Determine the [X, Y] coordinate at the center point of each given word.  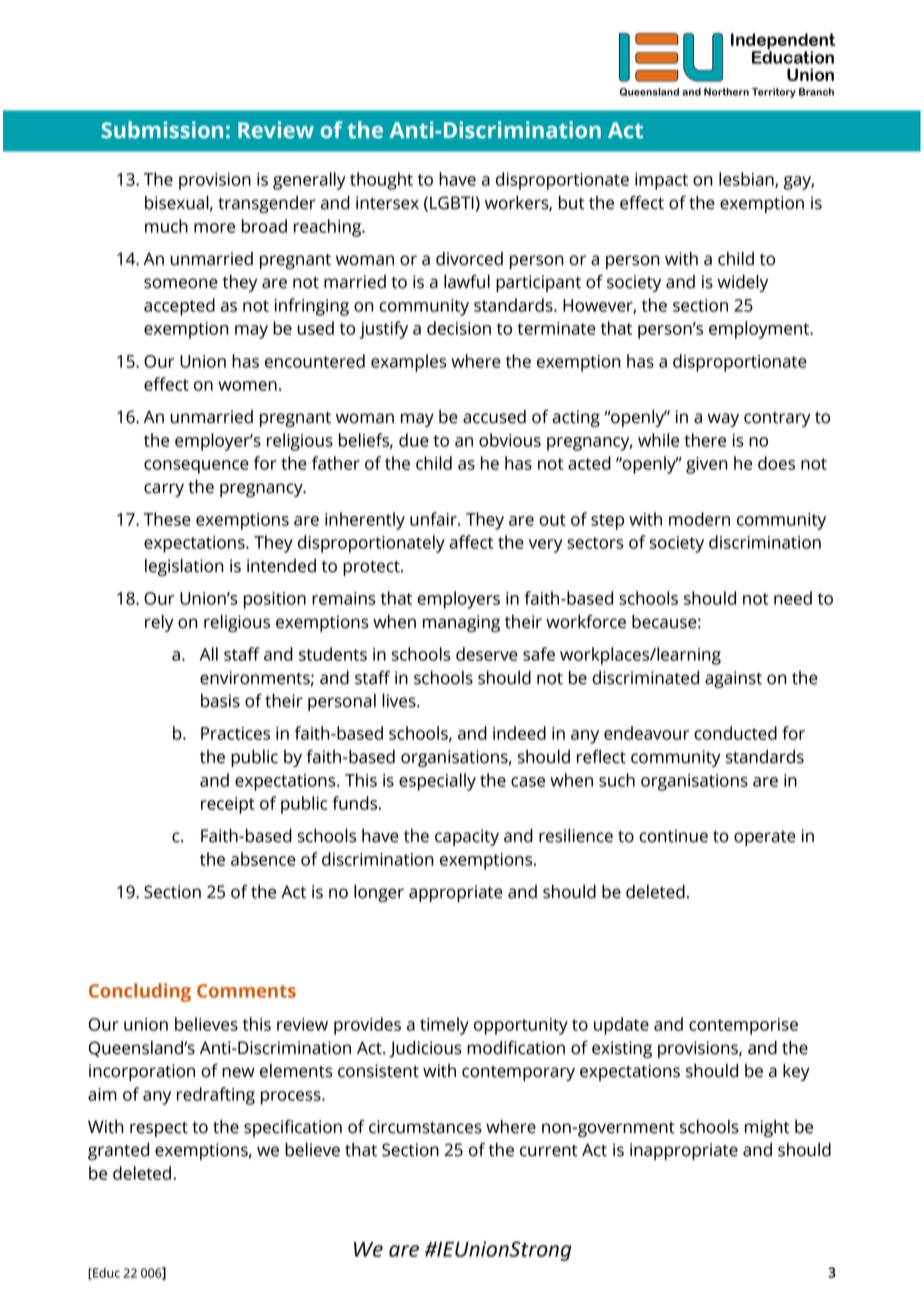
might [767, 1128]
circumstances [425, 1127]
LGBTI [453, 204]
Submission [162, 130]
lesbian [747, 180]
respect [159, 1129]
